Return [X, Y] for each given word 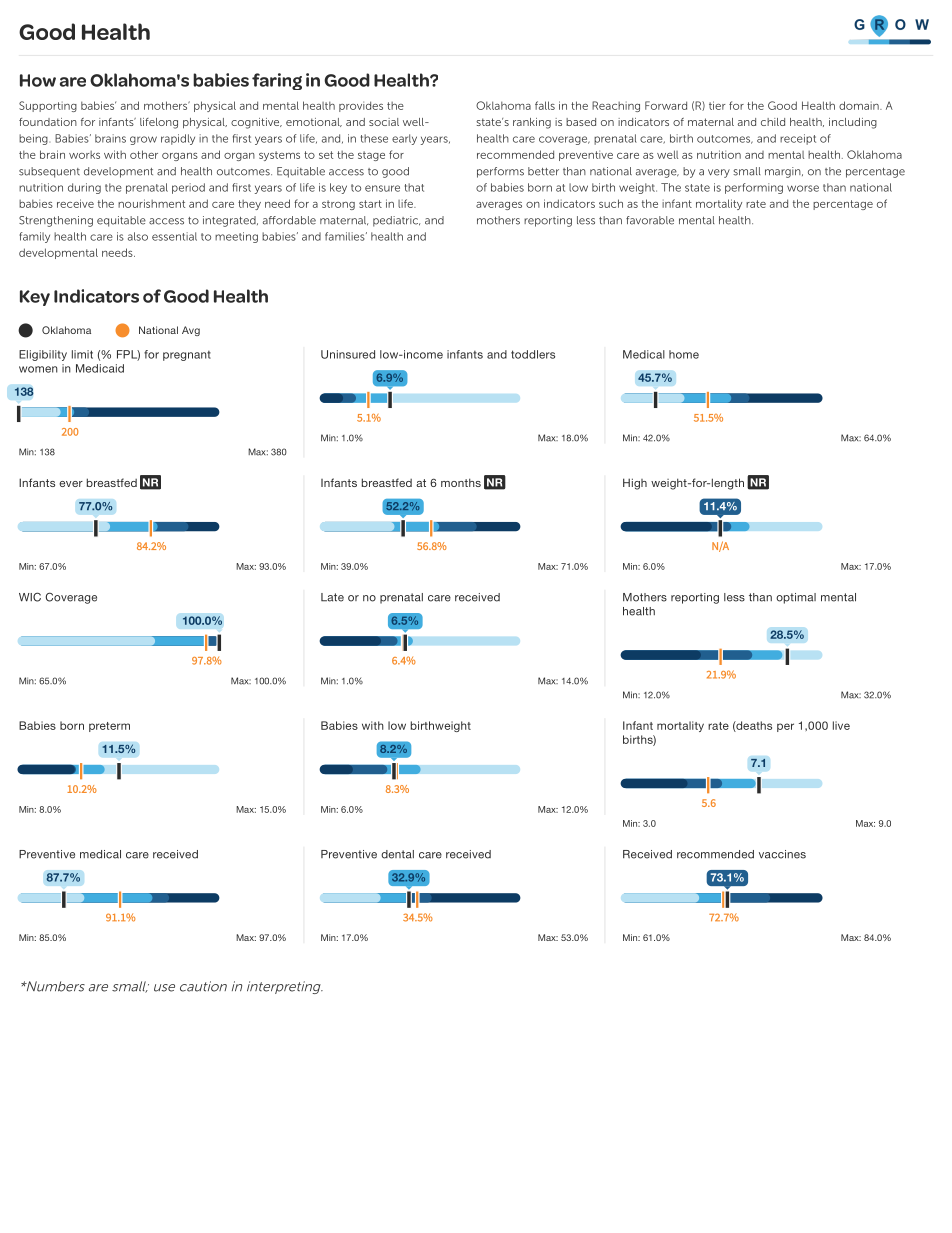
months [461, 482]
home [684, 354]
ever [71, 484]
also [138, 236]
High [635, 484]
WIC [30, 597]
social [384, 122]
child [773, 122]
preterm [109, 727]
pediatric [396, 221]
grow [143, 140]
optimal [796, 598]
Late [332, 597]
